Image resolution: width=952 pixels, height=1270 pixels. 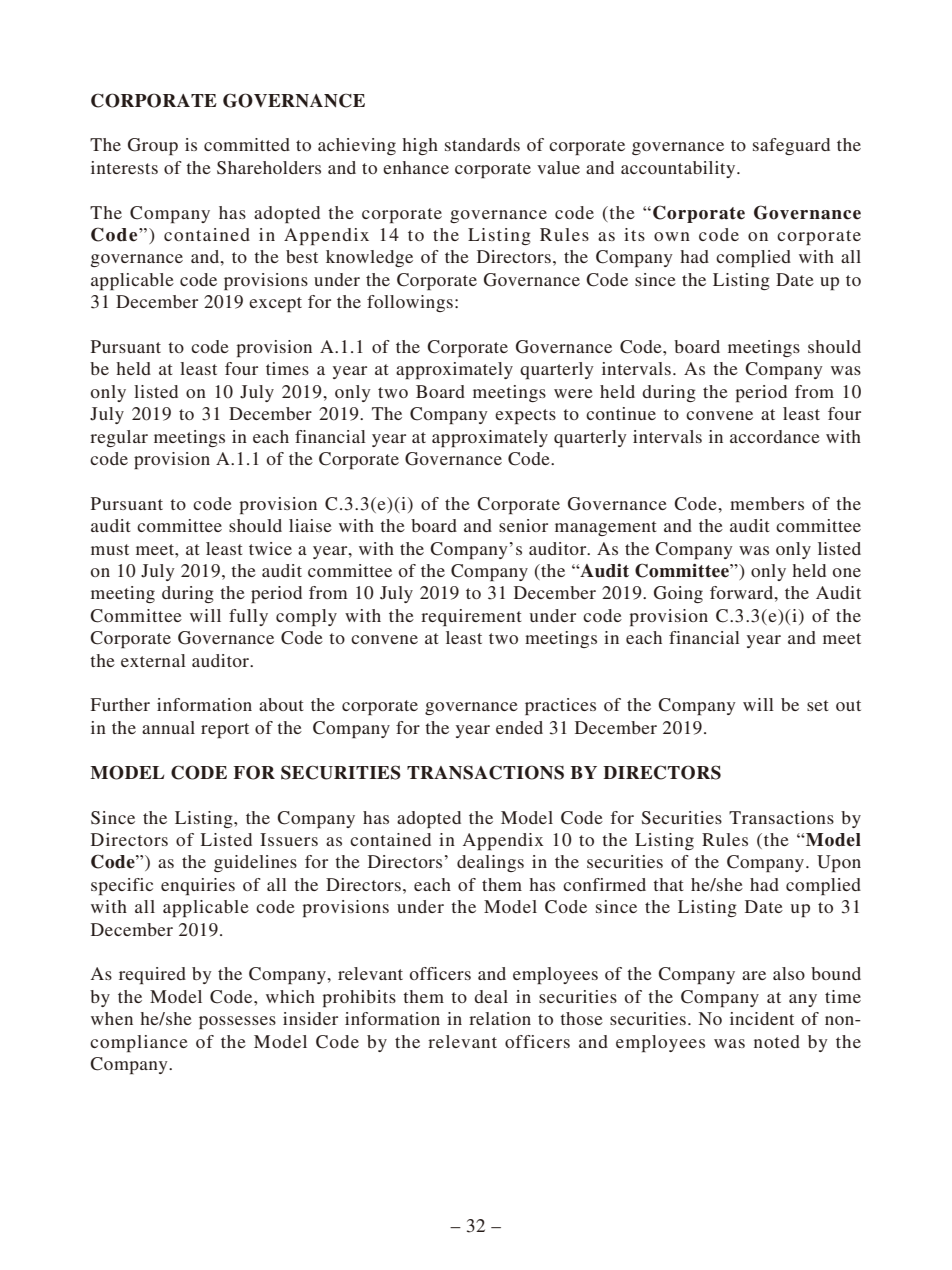 I want to click on fully, so click(x=248, y=617).
